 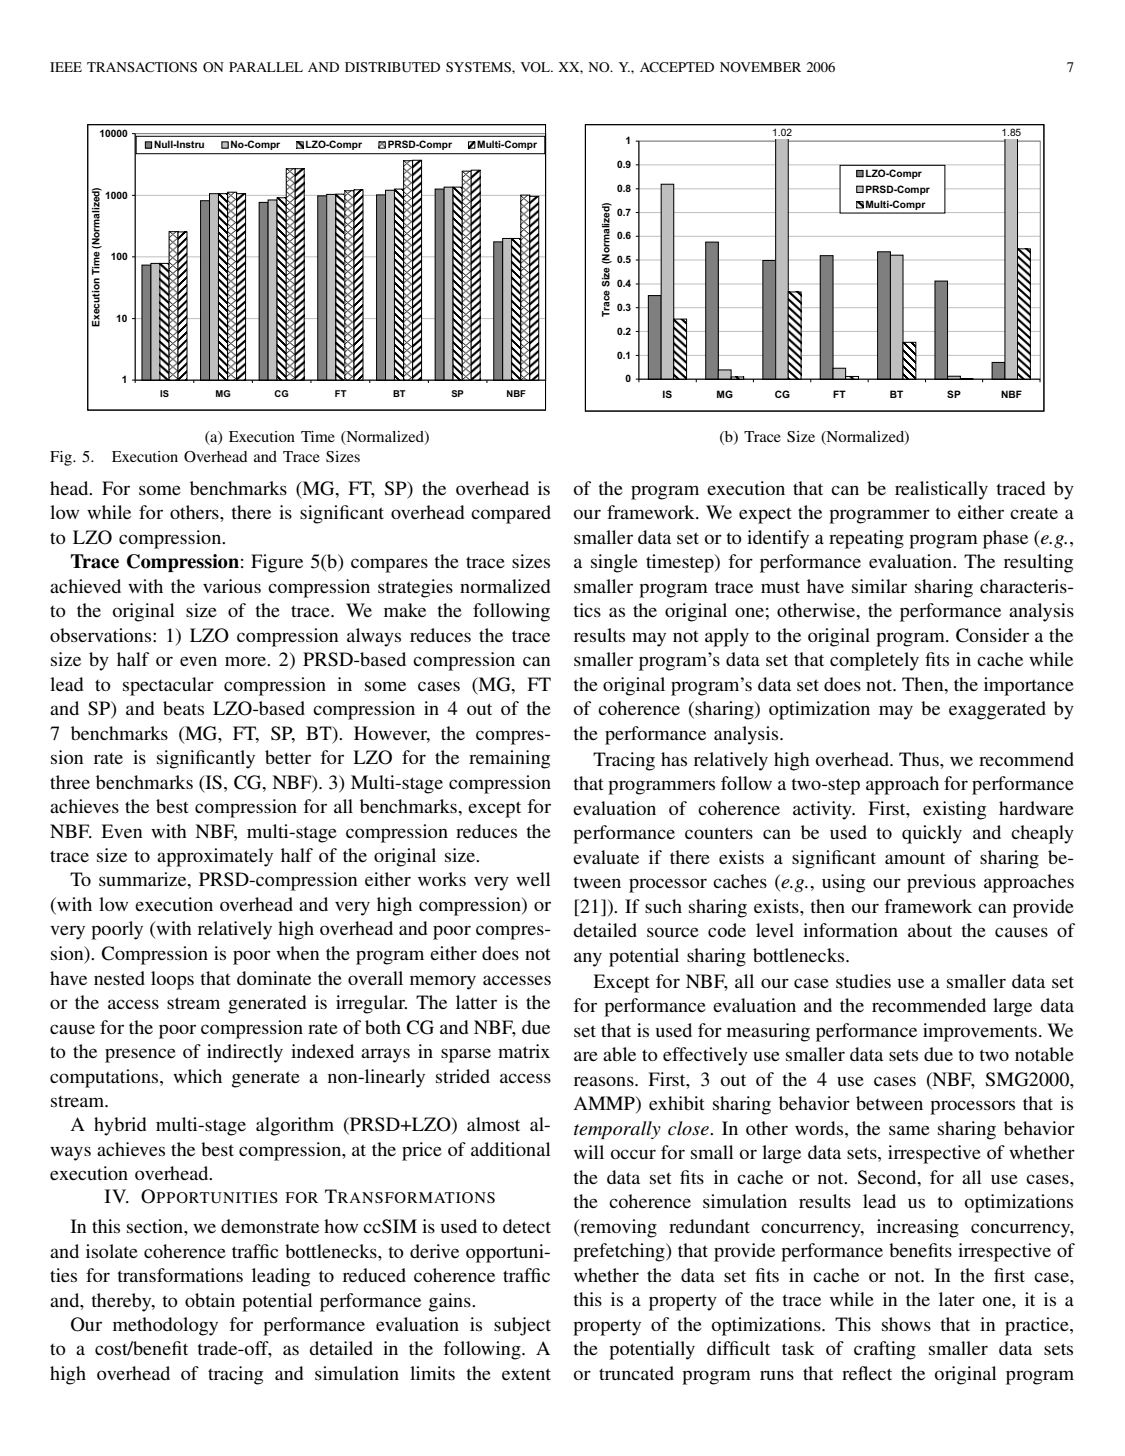 I want to click on loops, so click(x=172, y=980).
